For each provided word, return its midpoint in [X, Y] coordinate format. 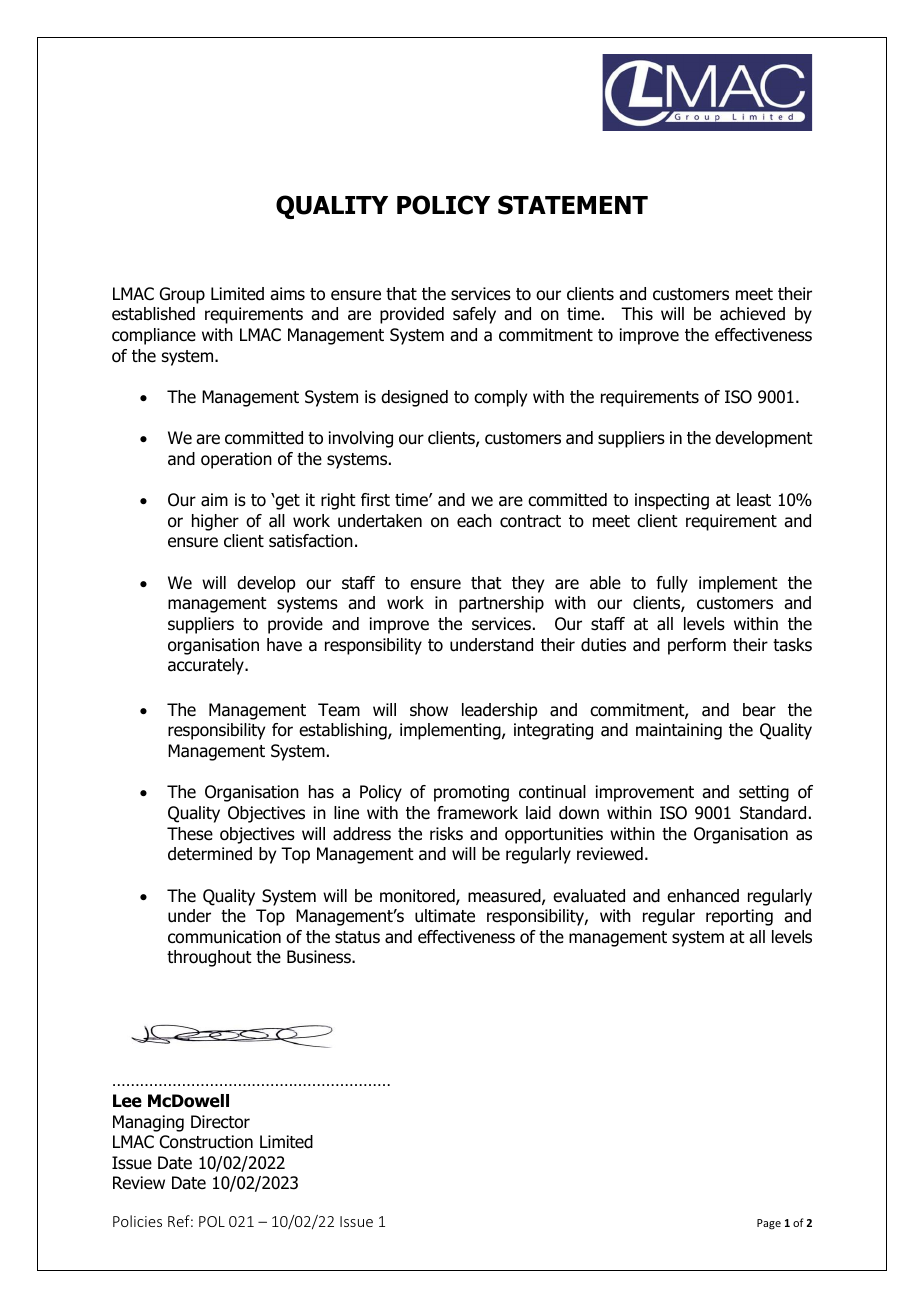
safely [474, 315]
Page [769, 1224]
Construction [206, 1142]
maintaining [679, 731]
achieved [752, 314]
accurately [207, 666]
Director [220, 1122]
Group [182, 295]
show [429, 710]
